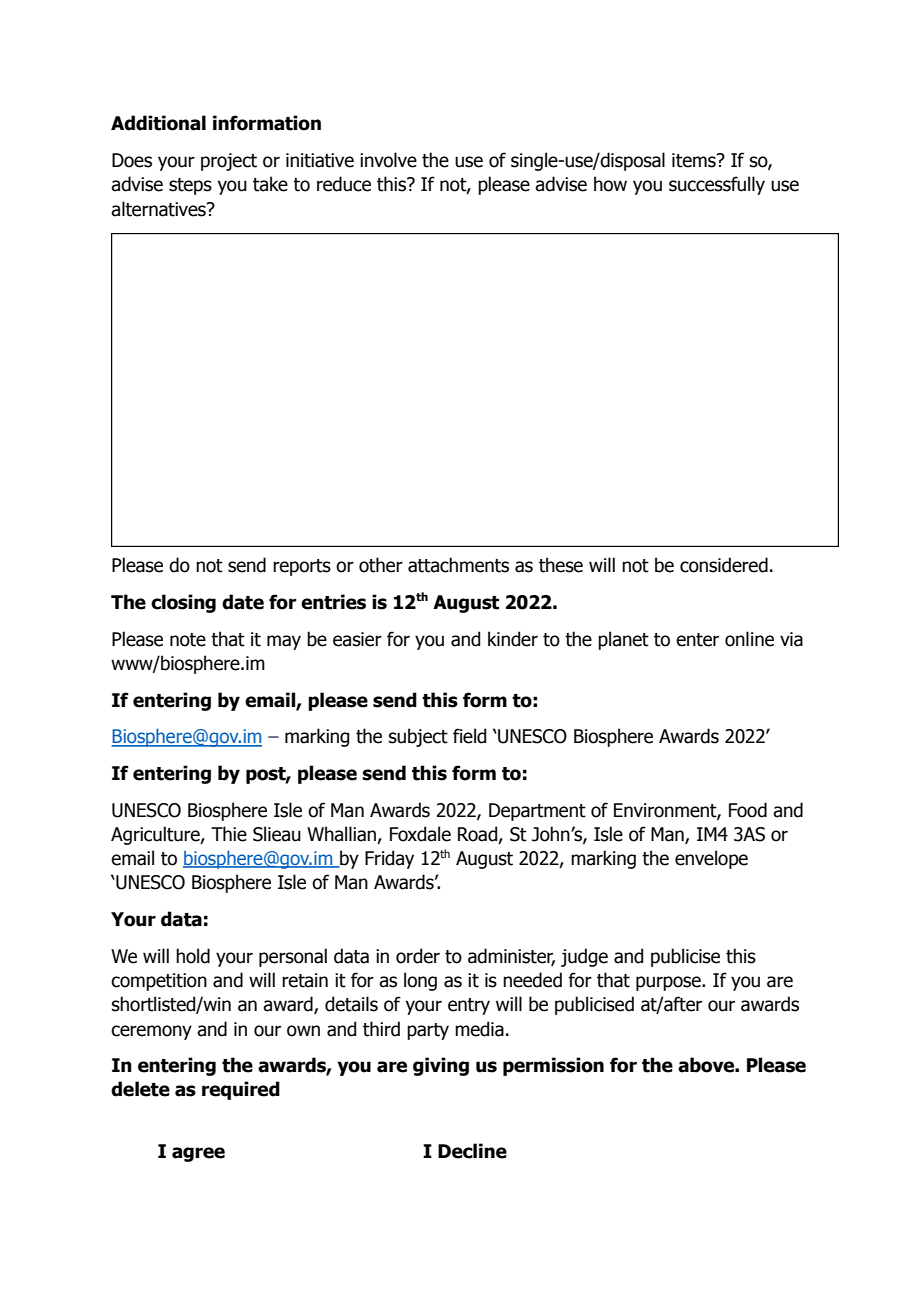 The width and height of the screenshot is (924, 1307). What do you see at coordinates (717, 185) in the screenshot?
I see `successfully` at bounding box center [717, 185].
